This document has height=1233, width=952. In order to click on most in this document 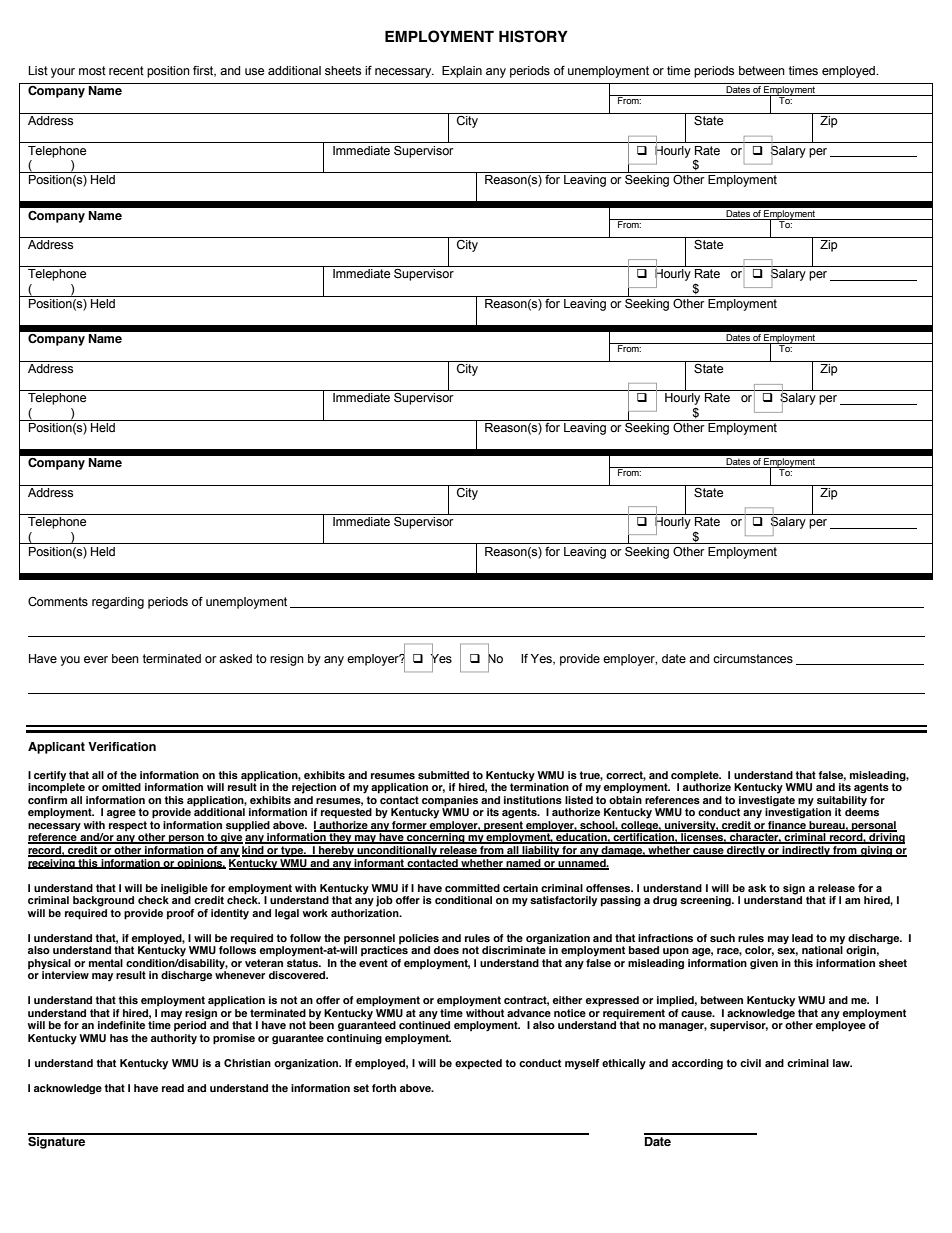, I will do `click(92, 71)`.
